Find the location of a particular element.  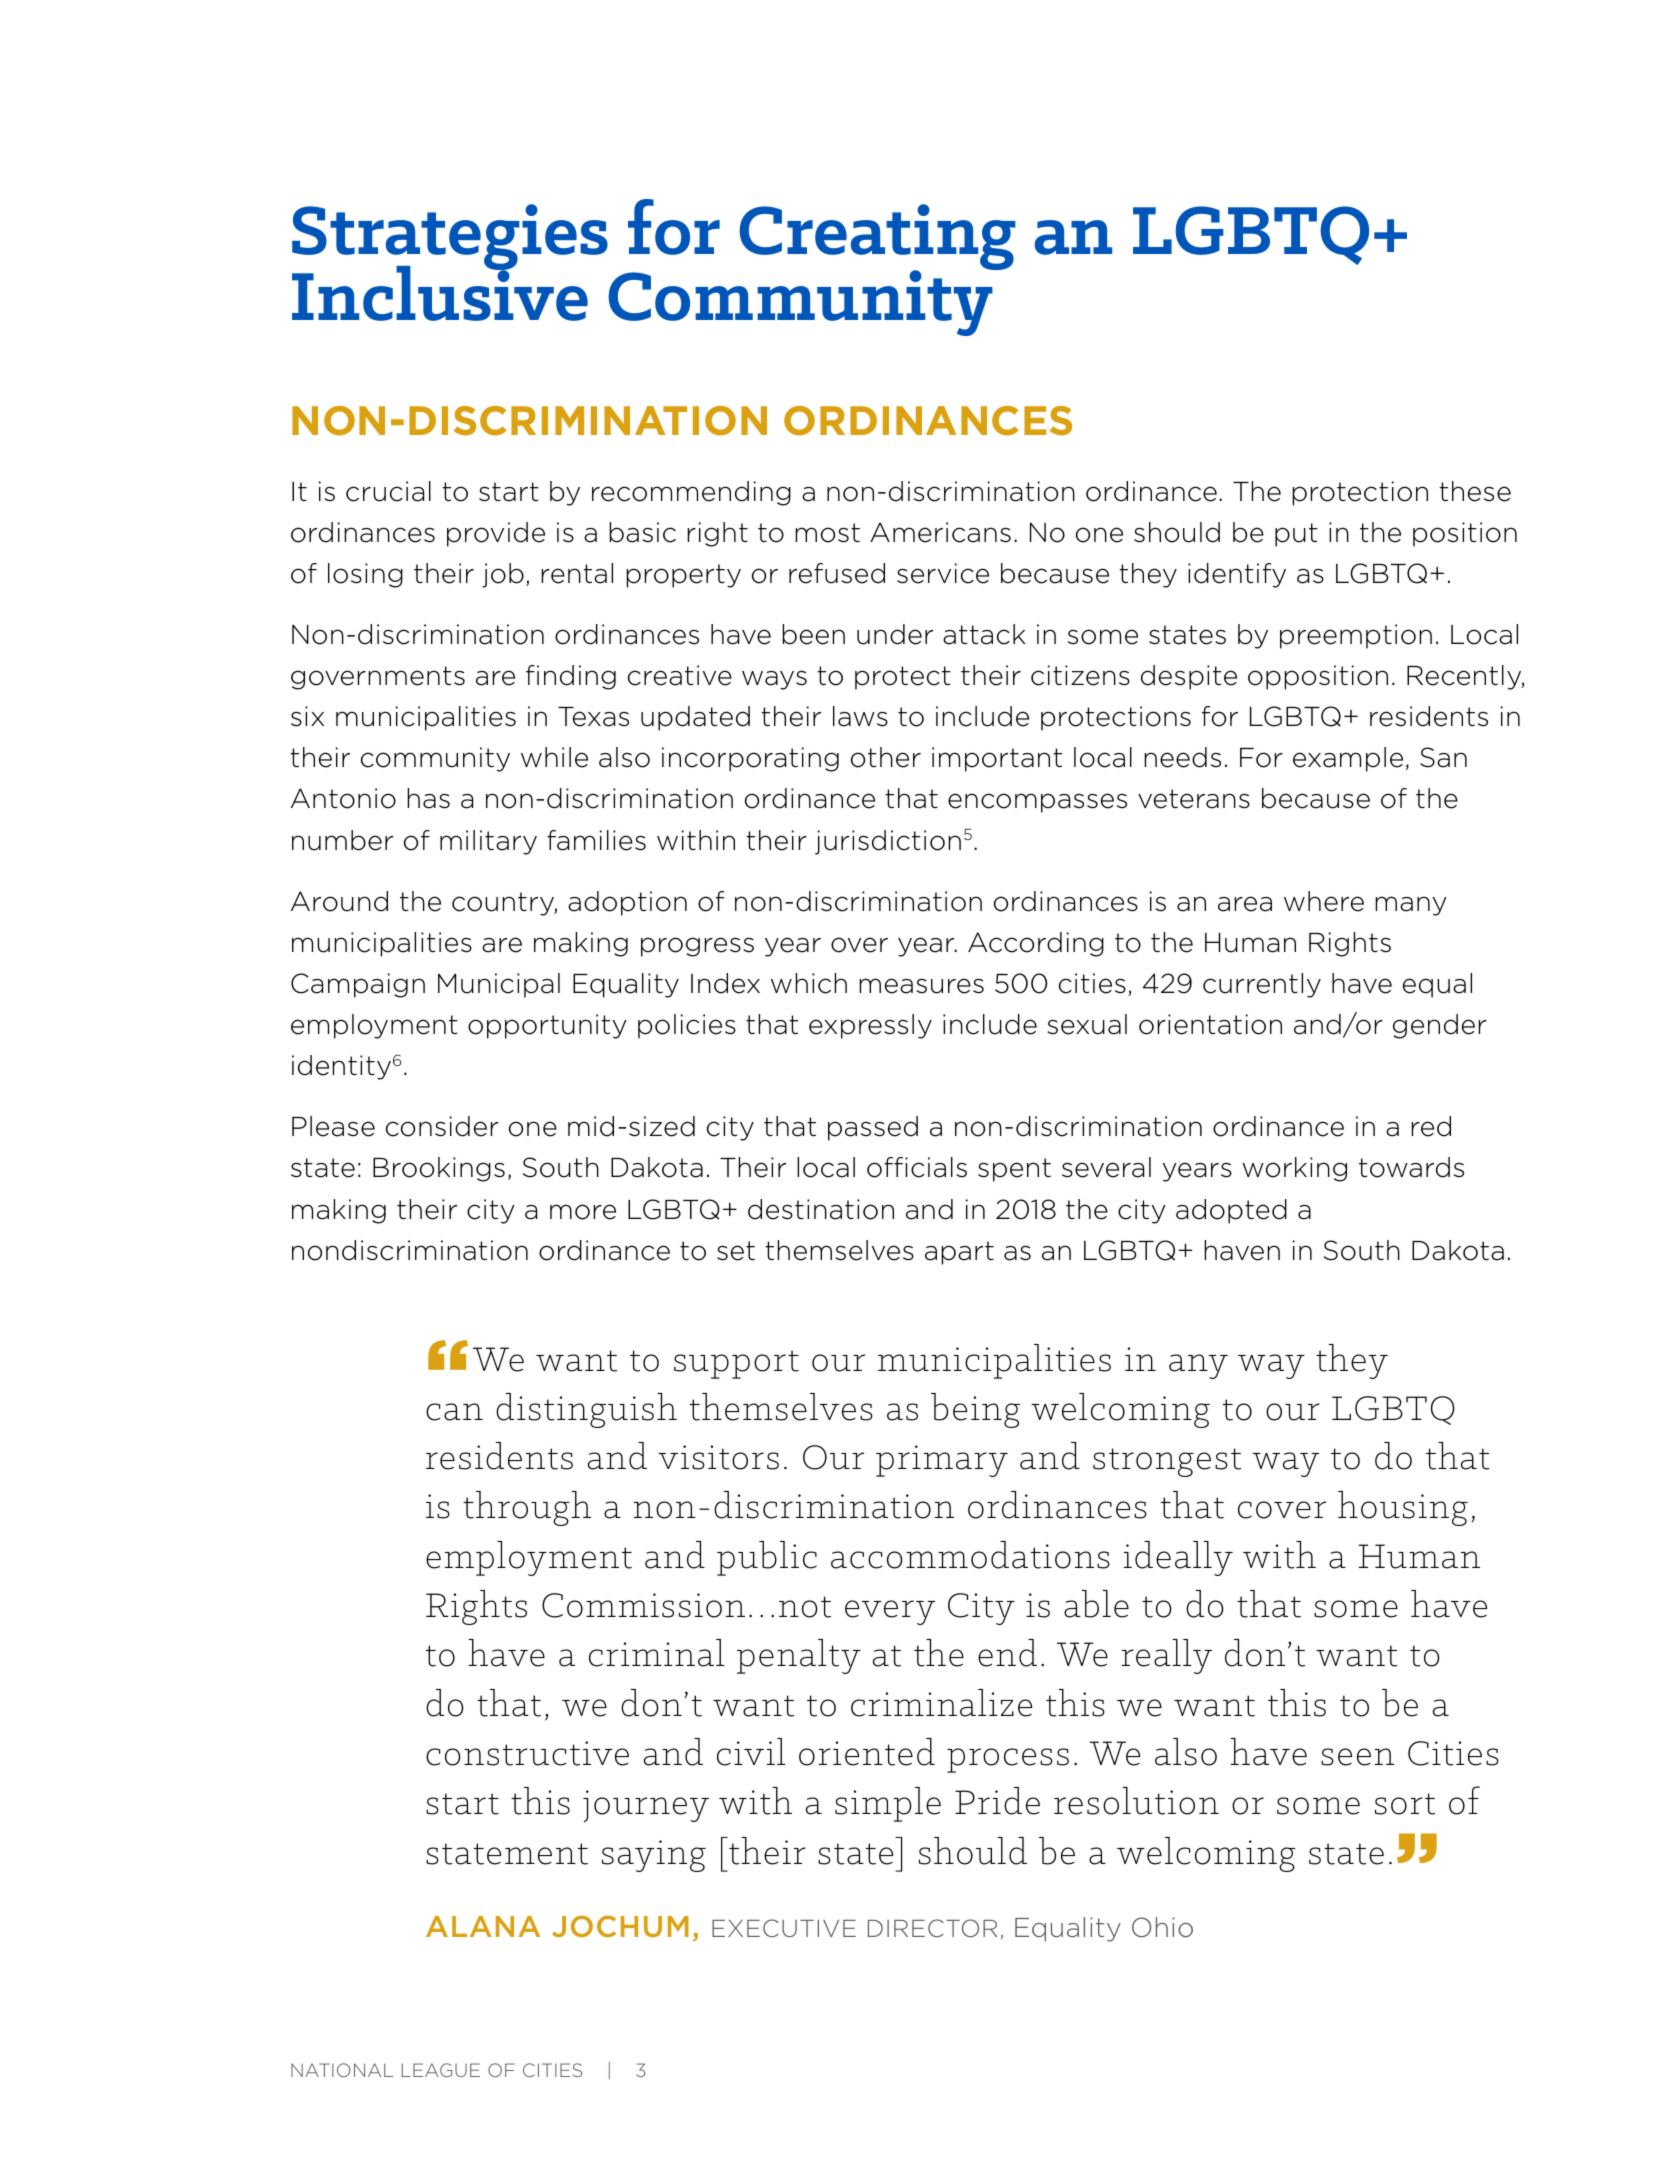

where is located at coordinates (1324, 901).
